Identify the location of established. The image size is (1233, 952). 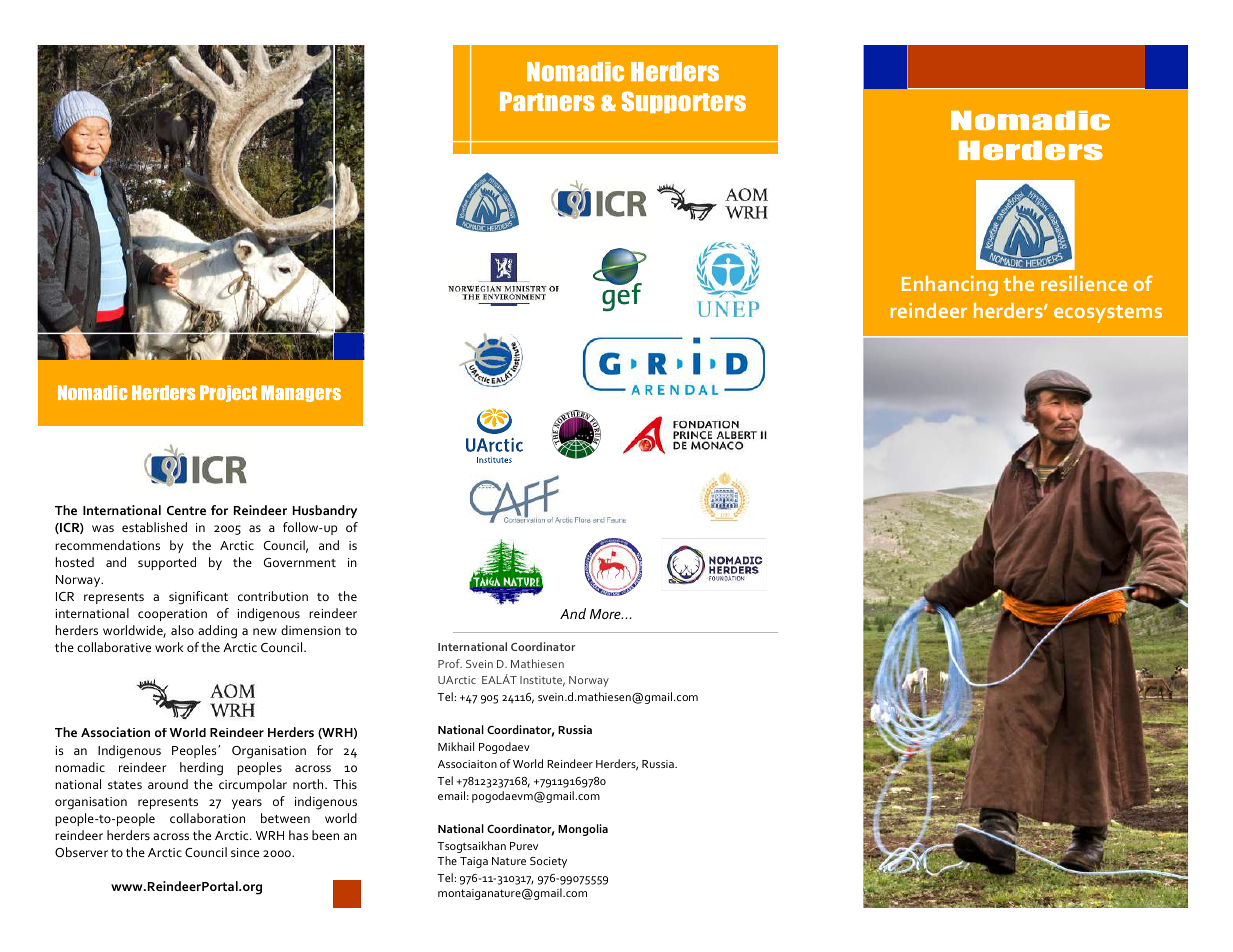
(154, 527).
